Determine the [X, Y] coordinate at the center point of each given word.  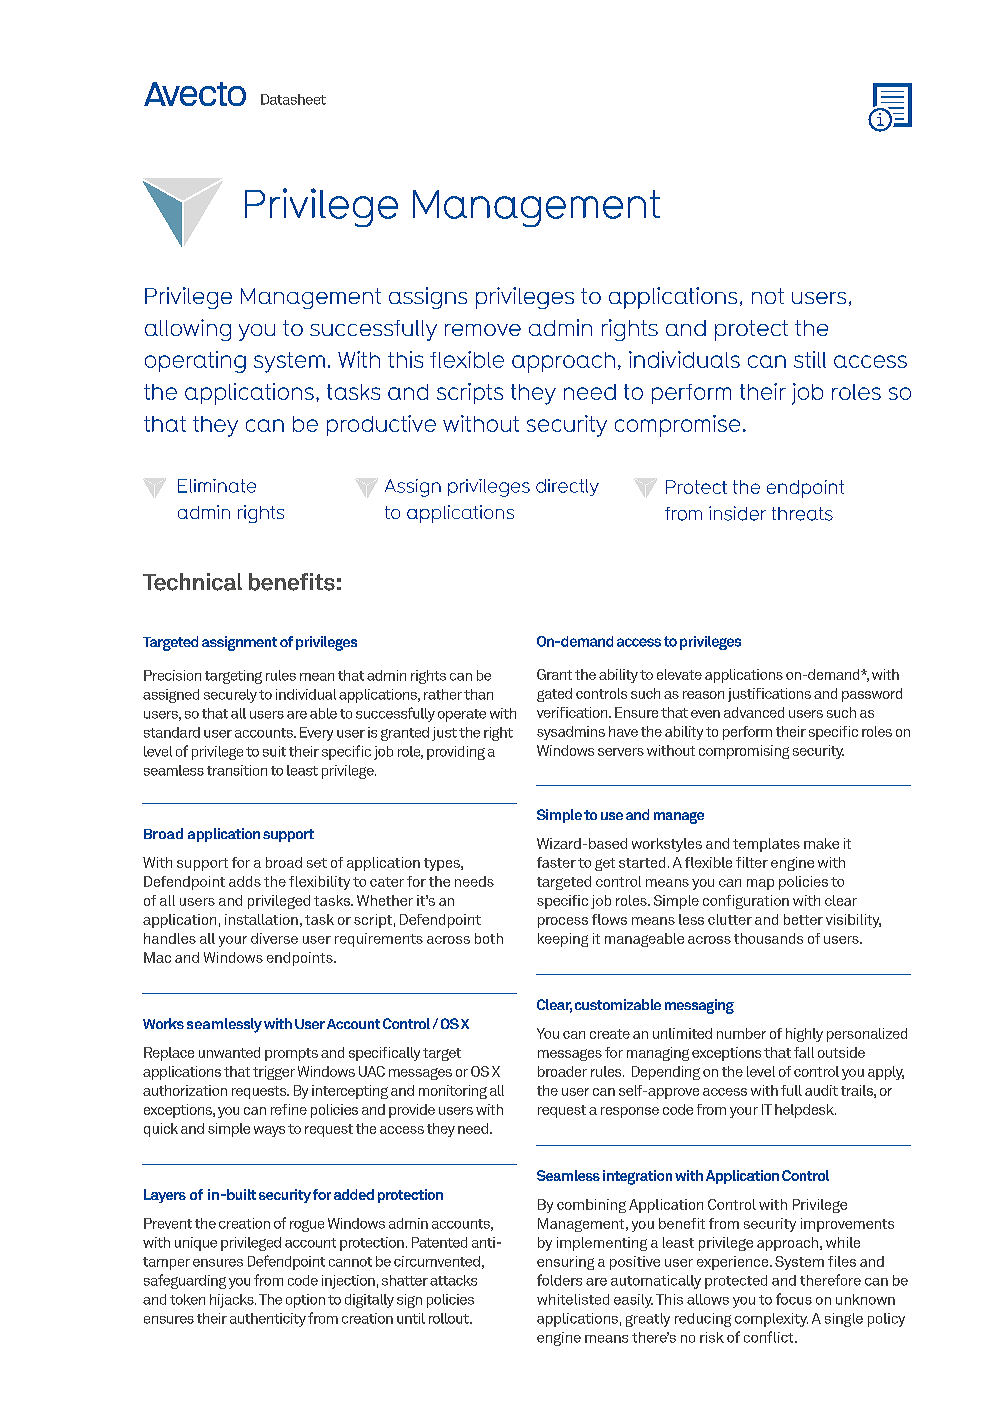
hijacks [233, 1301]
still [810, 359]
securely [230, 696]
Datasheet [293, 99]
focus [794, 1299]
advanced [754, 712]
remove [483, 330]
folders [559, 1280]
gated [554, 695]
